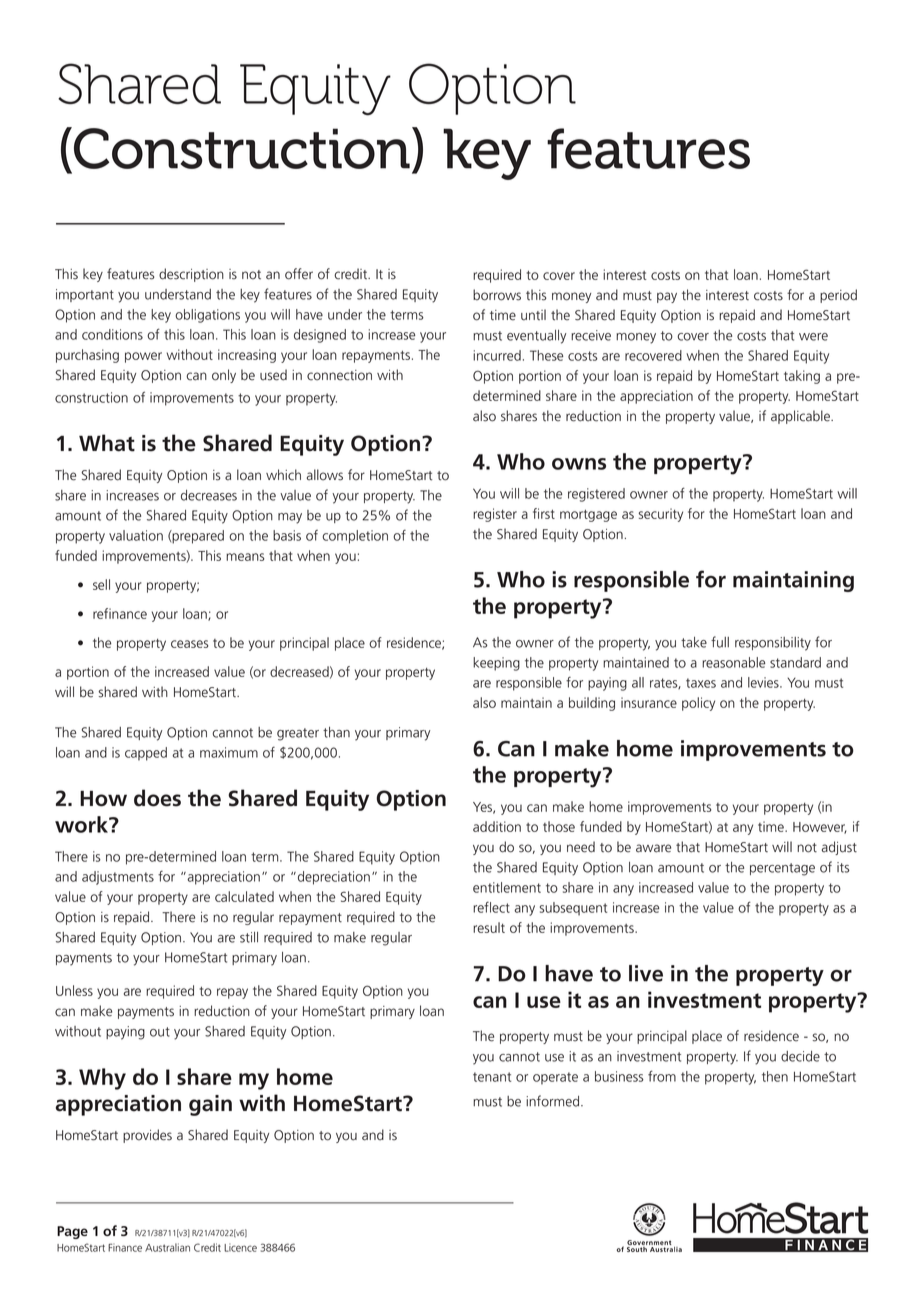  Describe the element at coordinates (813, 337) in the screenshot. I see `were` at that location.
